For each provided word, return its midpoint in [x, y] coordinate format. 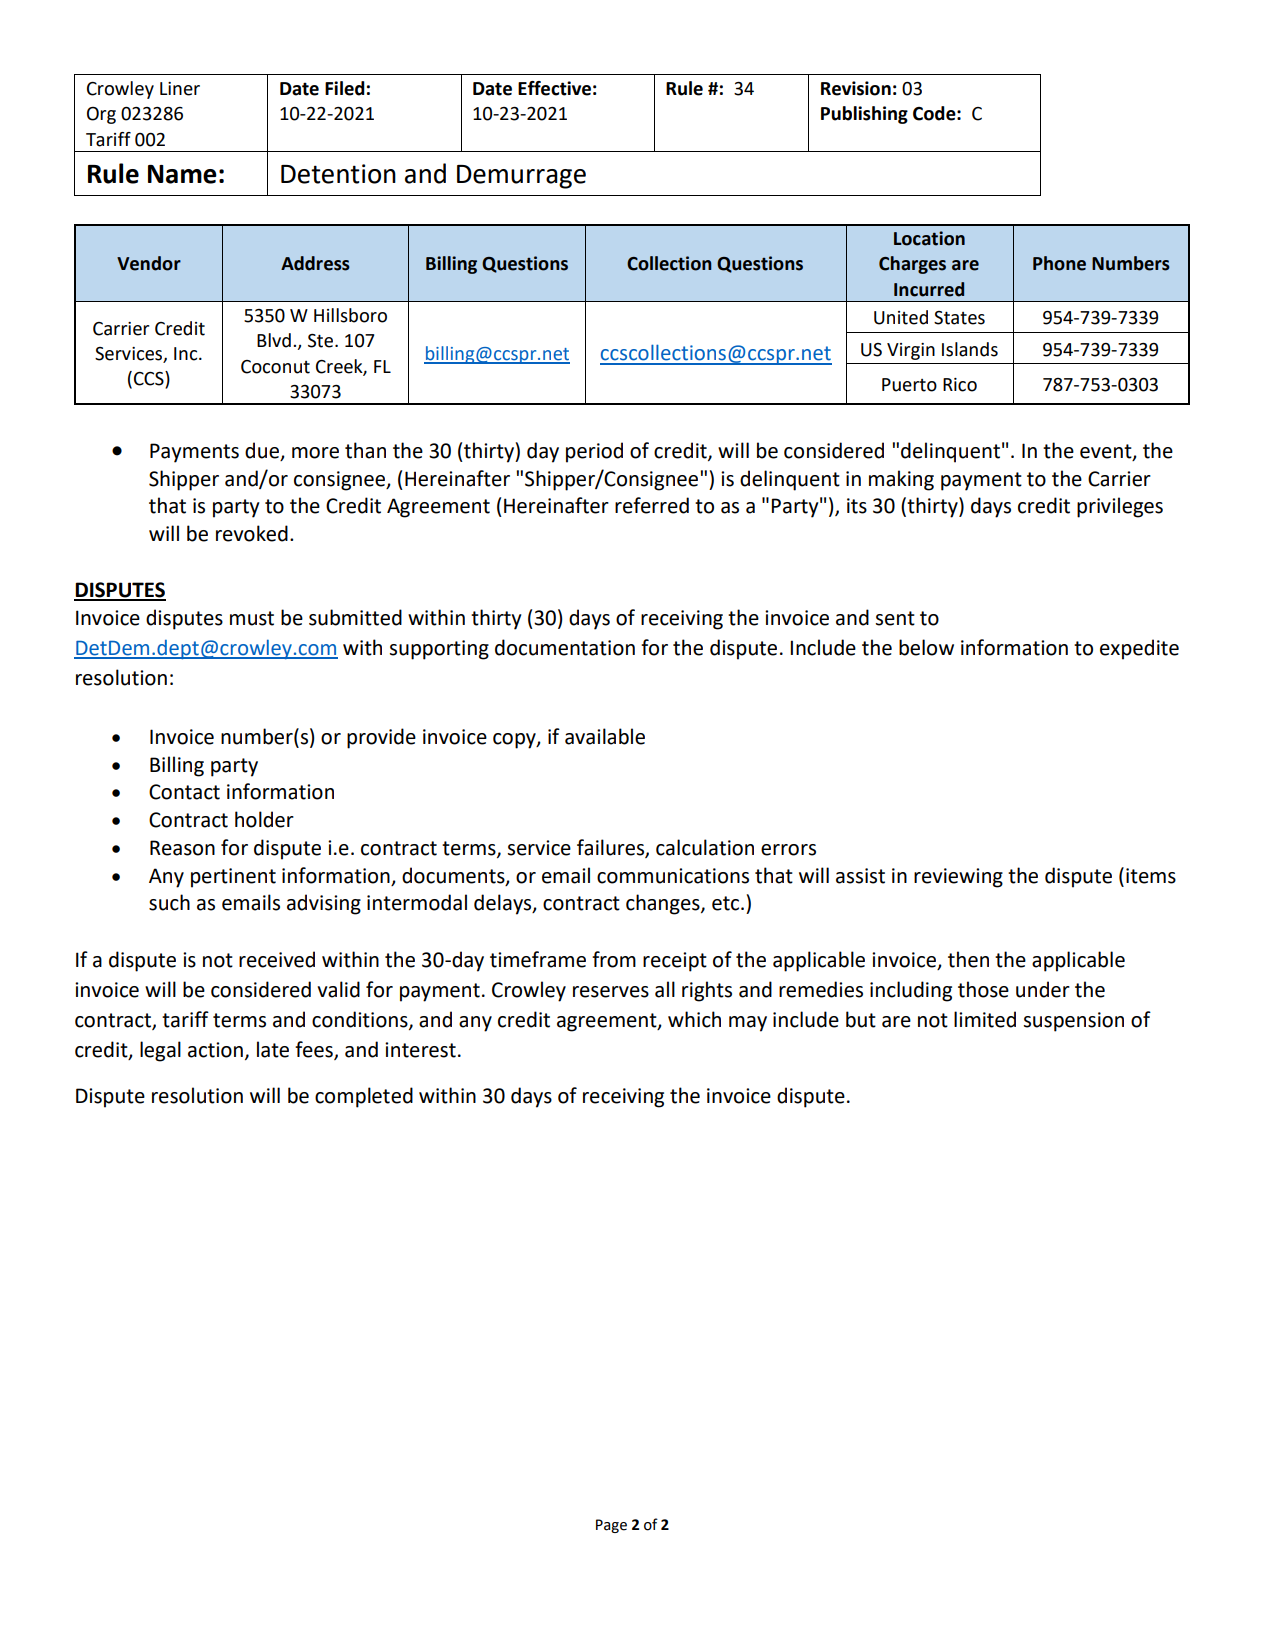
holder [264, 819]
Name [182, 174]
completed [364, 1097]
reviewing [958, 878]
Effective [554, 88]
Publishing [864, 115]
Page [611, 1526]
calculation [705, 847]
